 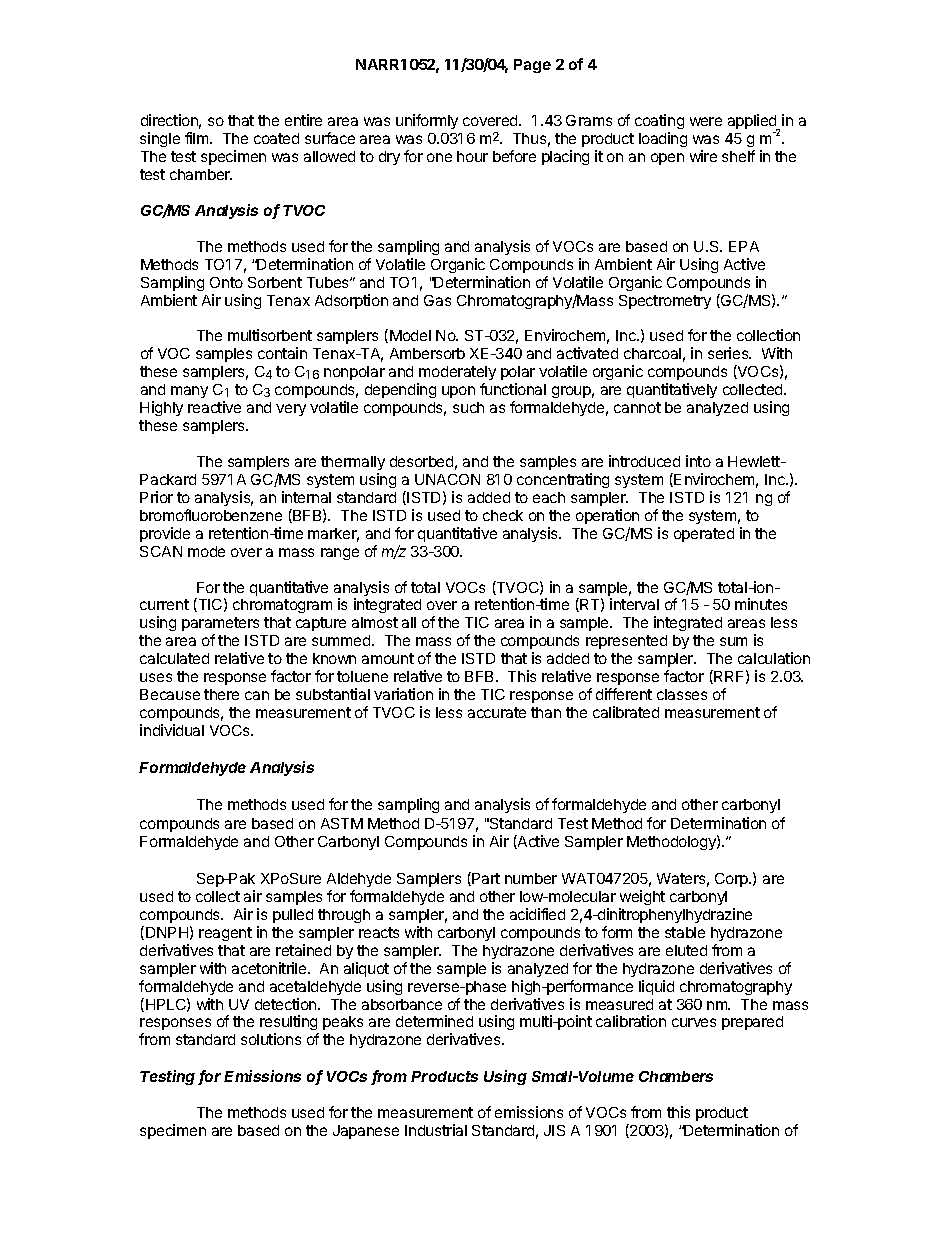 I want to click on hour, so click(x=472, y=156).
